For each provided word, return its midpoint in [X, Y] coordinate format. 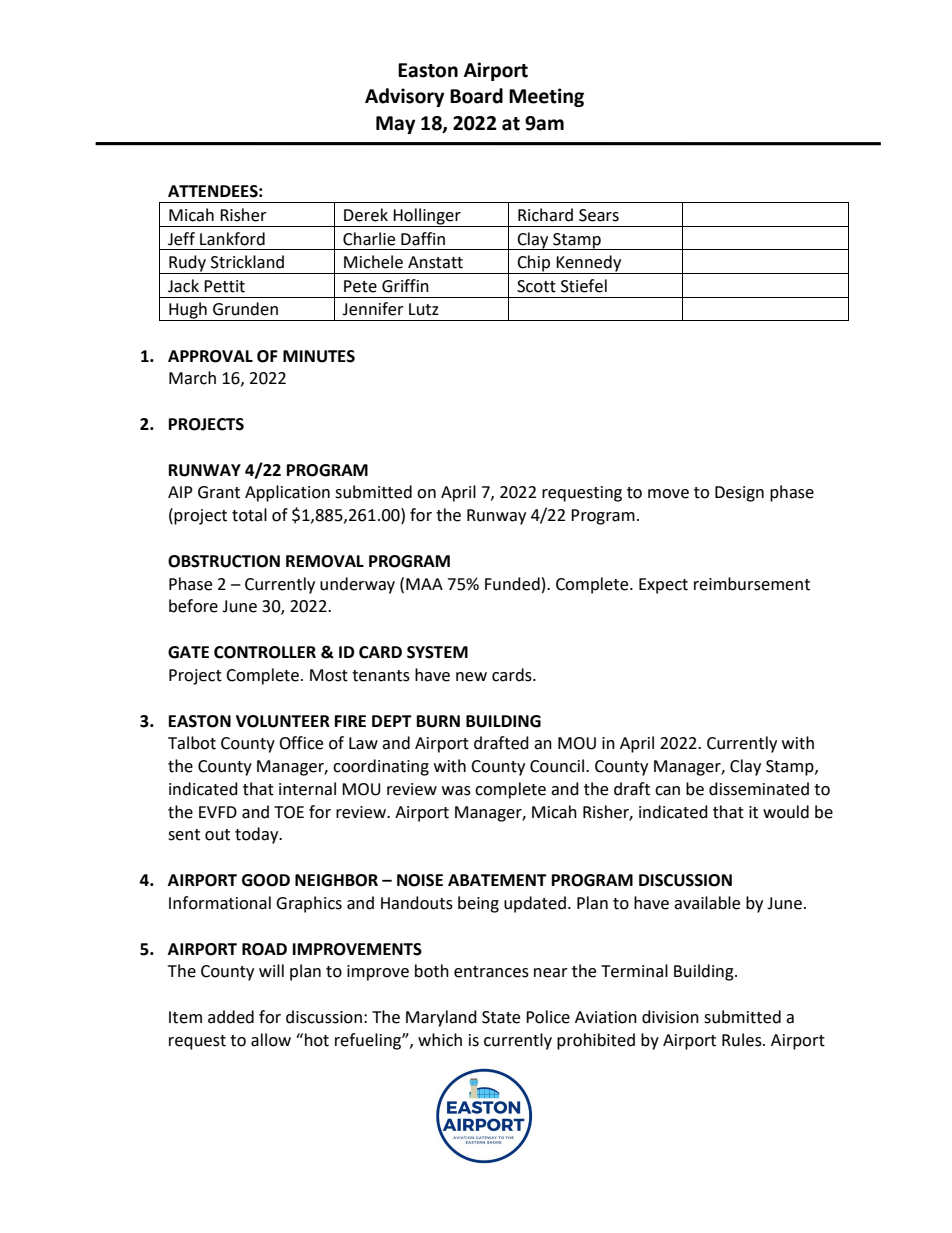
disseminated [759, 789]
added [231, 1017]
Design [739, 494]
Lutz [424, 309]
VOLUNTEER [283, 721]
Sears [599, 215]
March [192, 378]
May [395, 125]
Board [476, 96]
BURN [438, 721]
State [501, 1017]
